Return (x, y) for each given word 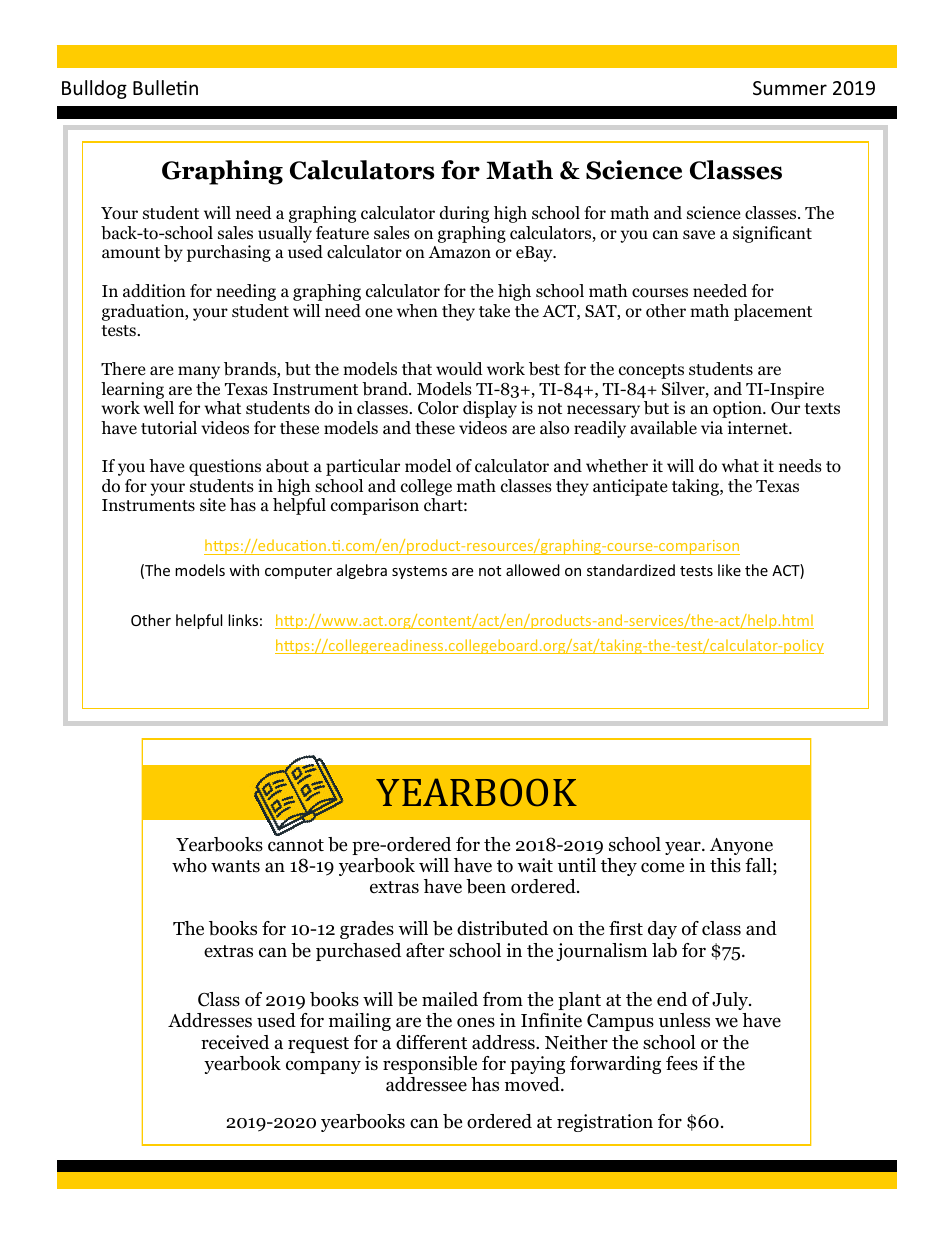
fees (682, 1063)
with (244, 570)
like (729, 570)
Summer (790, 88)
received (235, 1042)
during (464, 214)
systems (419, 572)
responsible (430, 1065)
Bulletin (165, 87)
